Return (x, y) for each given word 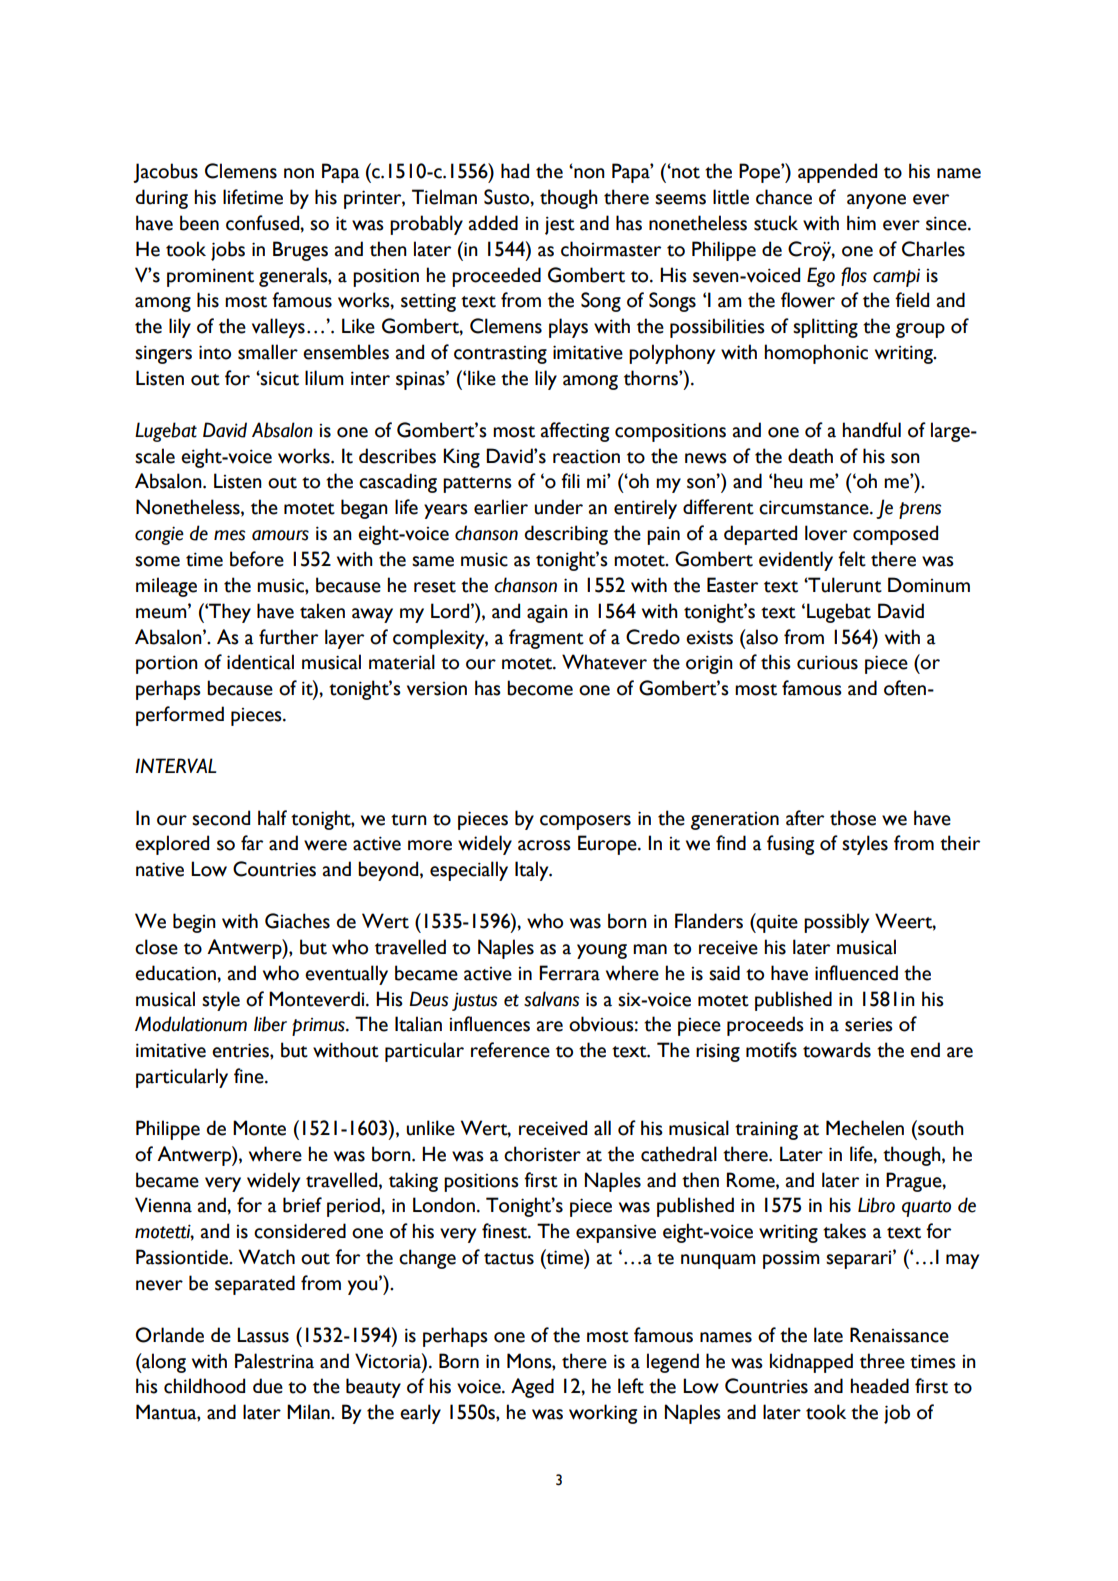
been (199, 223)
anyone (876, 201)
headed (880, 1386)
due (268, 1386)
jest (560, 225)
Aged (532, 1388)
